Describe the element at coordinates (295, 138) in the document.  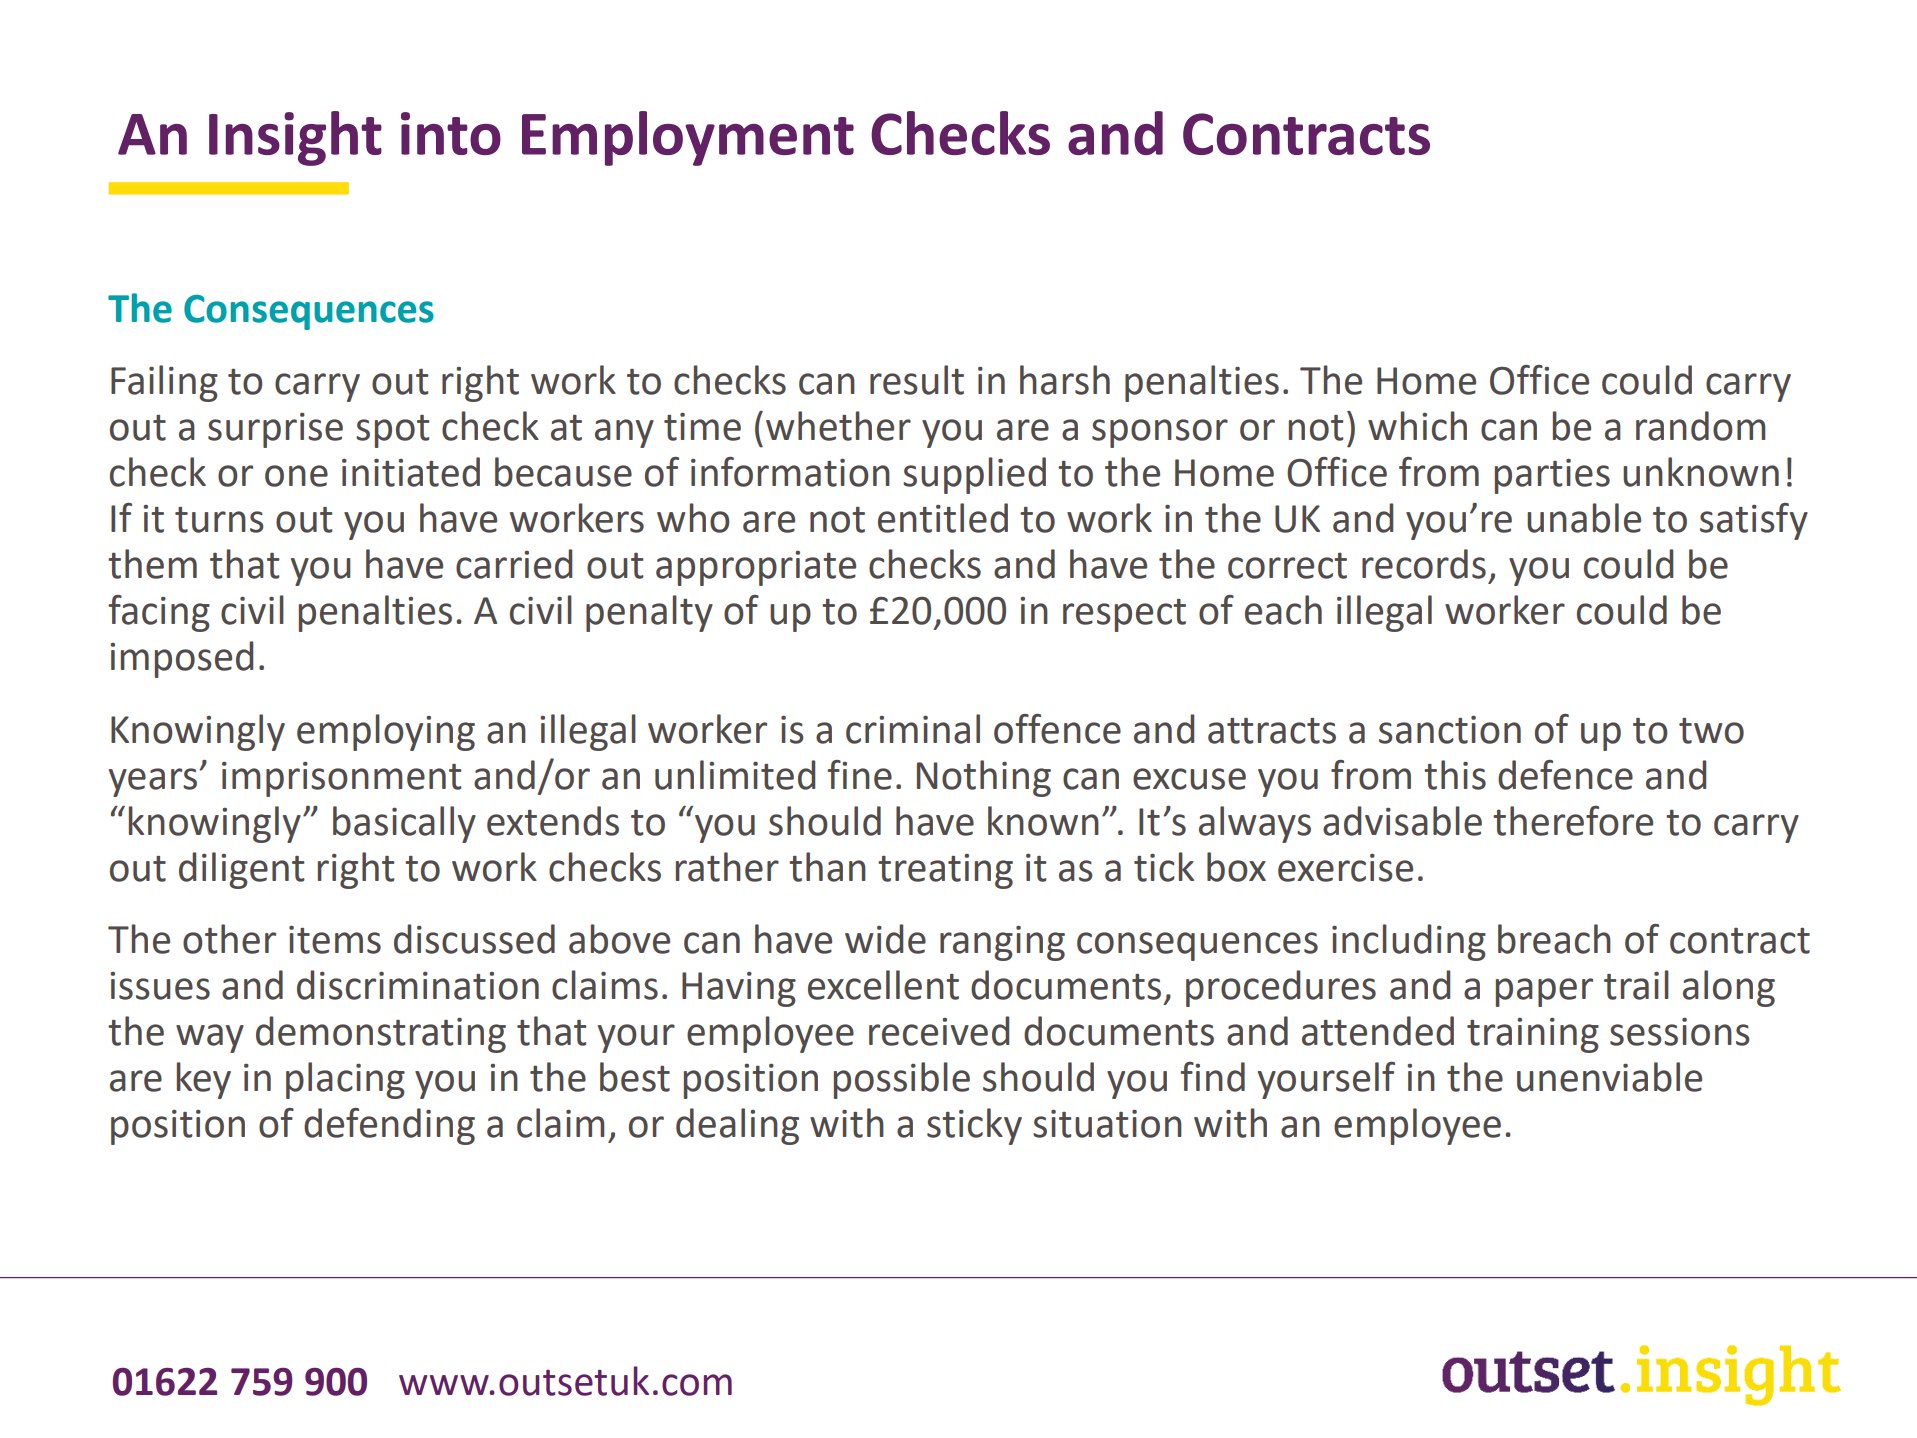
I see `Insight` at that location.
